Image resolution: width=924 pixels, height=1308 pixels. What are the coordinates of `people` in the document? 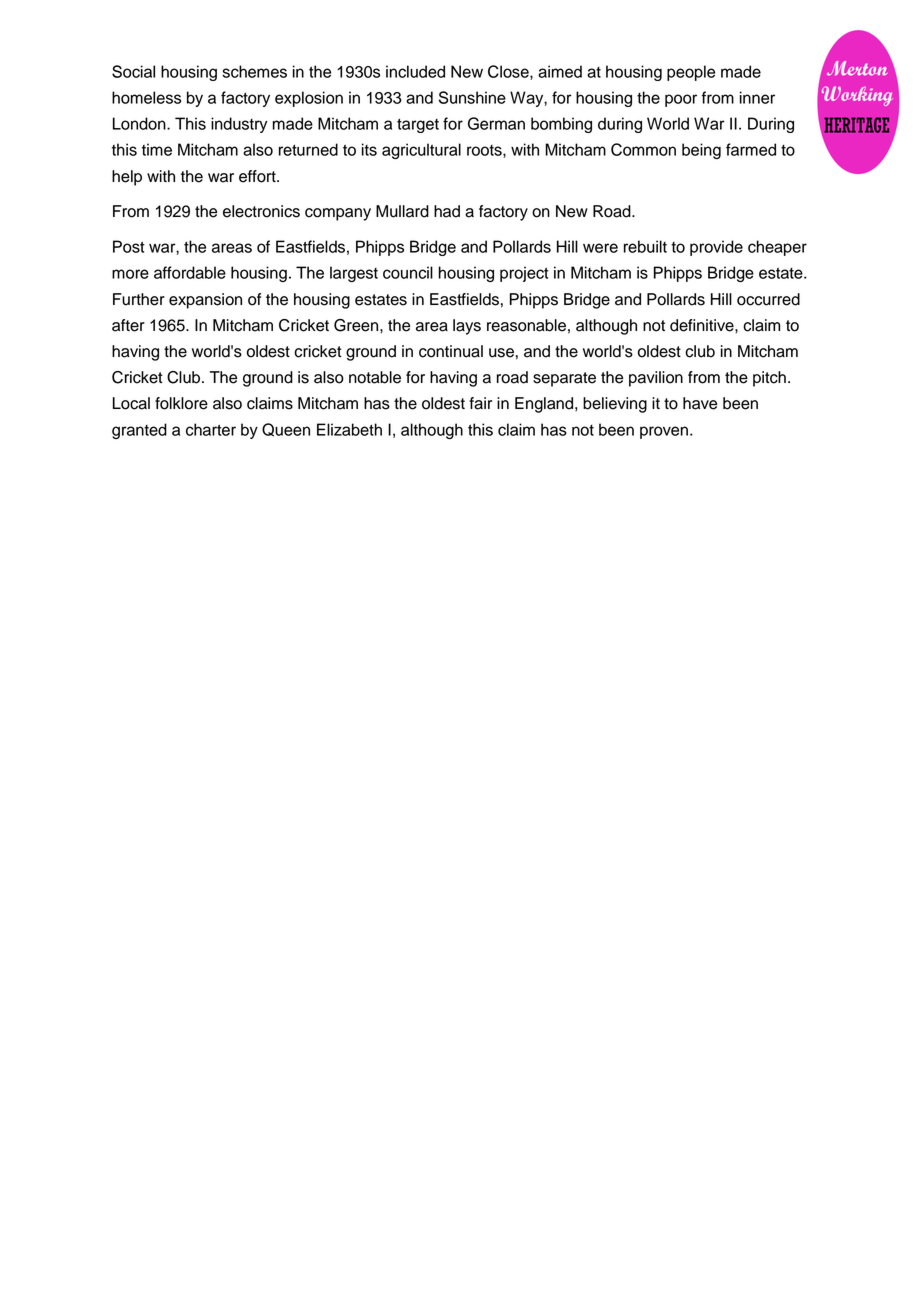 It's located at (691, 73).
